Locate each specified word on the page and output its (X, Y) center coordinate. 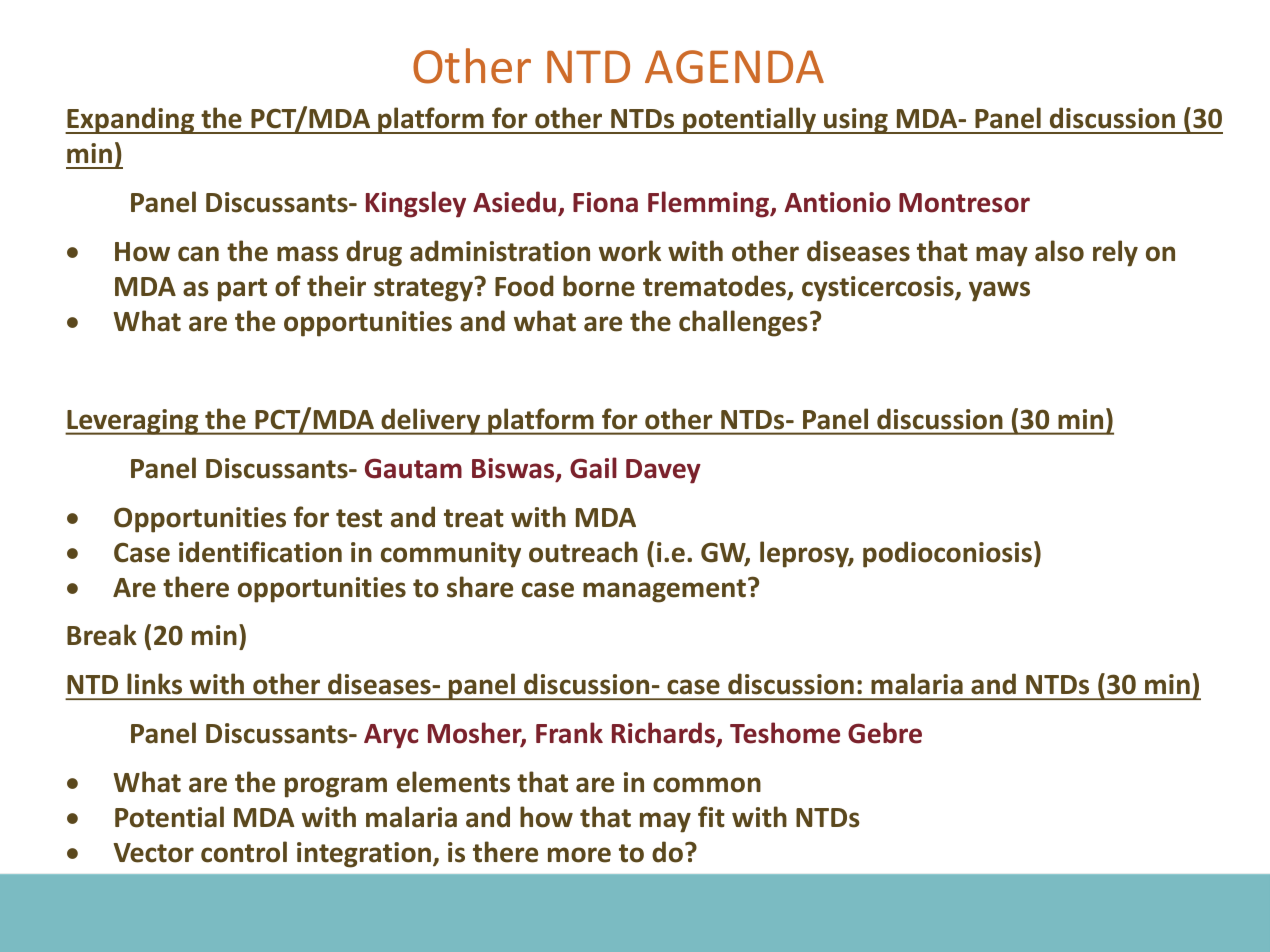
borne (599, 286)
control (244, 852)
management (664, 591)
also (1059, 251)
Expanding (131, 120)
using (856, 121)
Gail (593, 468)
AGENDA (734, 67)
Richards (664, 734)
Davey (663, 471)
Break (102, 635)
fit (711, 817)
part (242, 290)
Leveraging (133, 422)
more (579, 855)
